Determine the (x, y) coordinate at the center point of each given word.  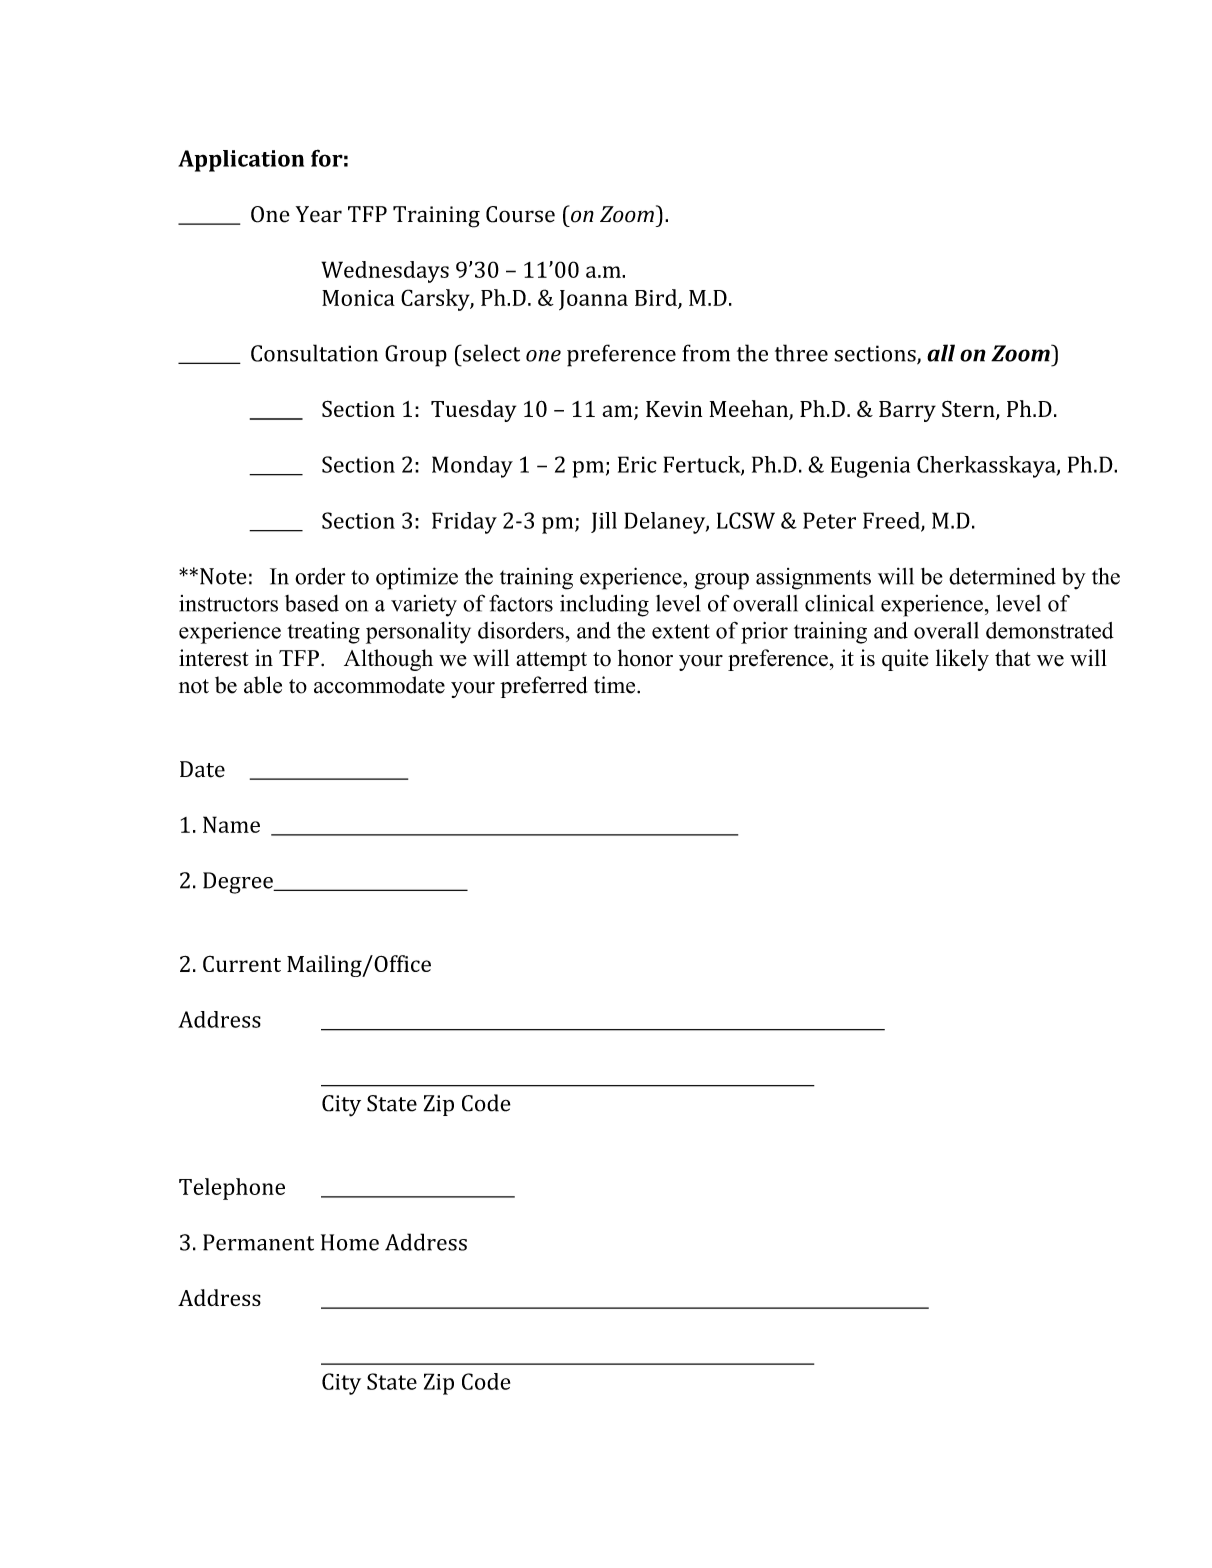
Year (319, 214)
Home (350, 1242)
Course (520, 214)
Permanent (258, 1242)
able (263, 685)
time (616, 685)
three (801, 353)
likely (962, 660)
